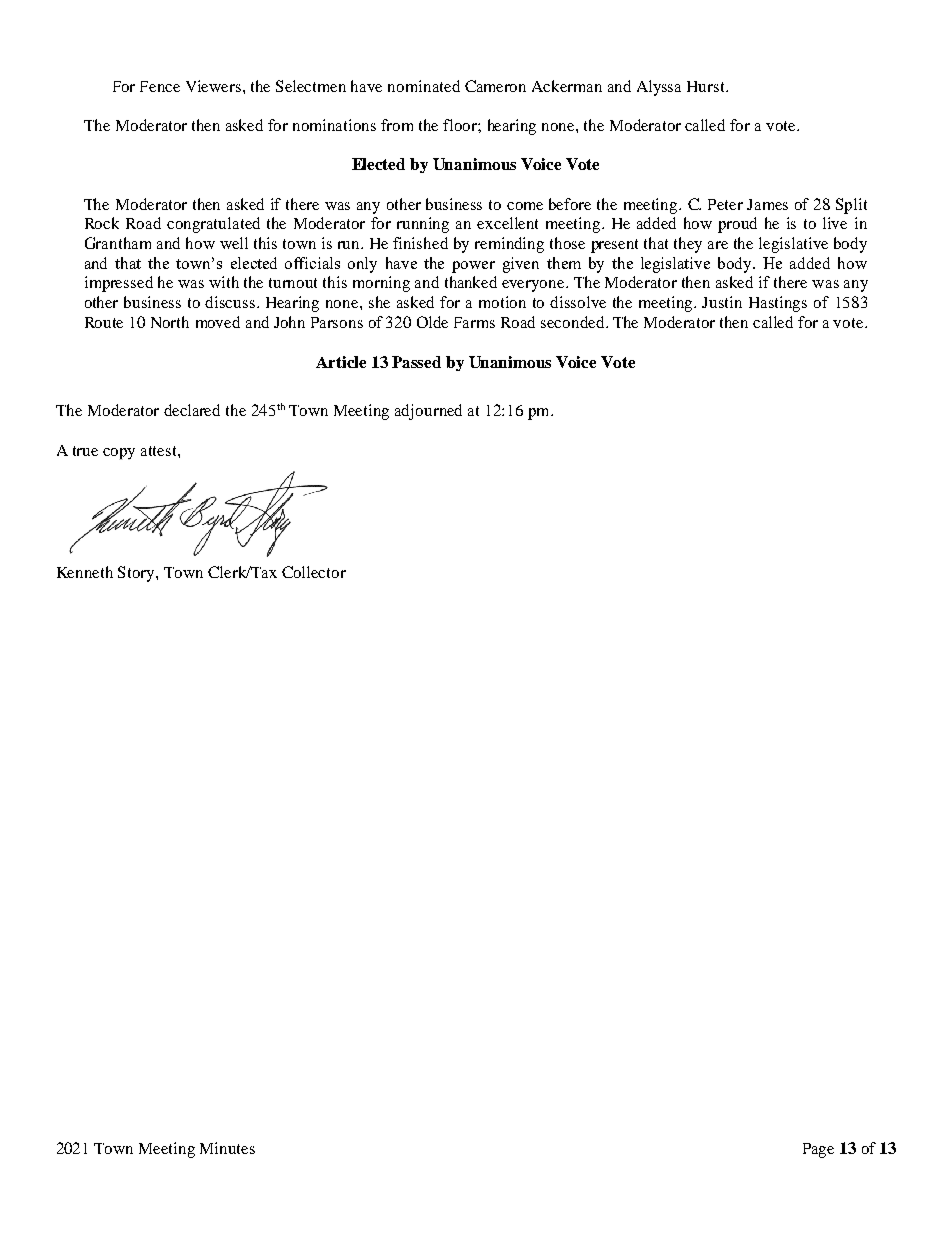 This image has height=1233, width=952. What do you see at coordinates (778, 304) in the image?
I see `Hastings` at bounding box center [778, 304].
